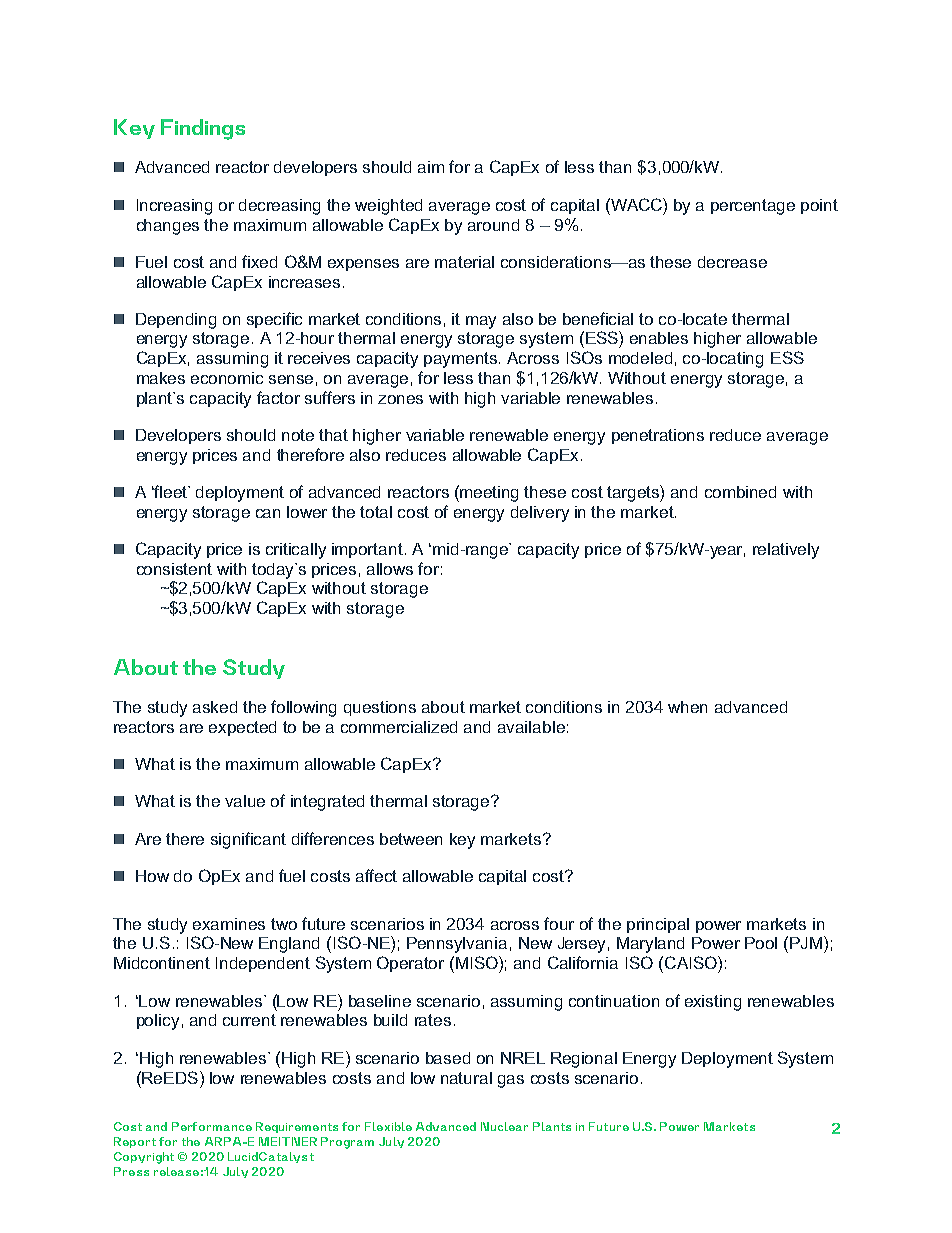 The image size is (952, 1233). I want to click on Nuclear, so click(504, 1126).
